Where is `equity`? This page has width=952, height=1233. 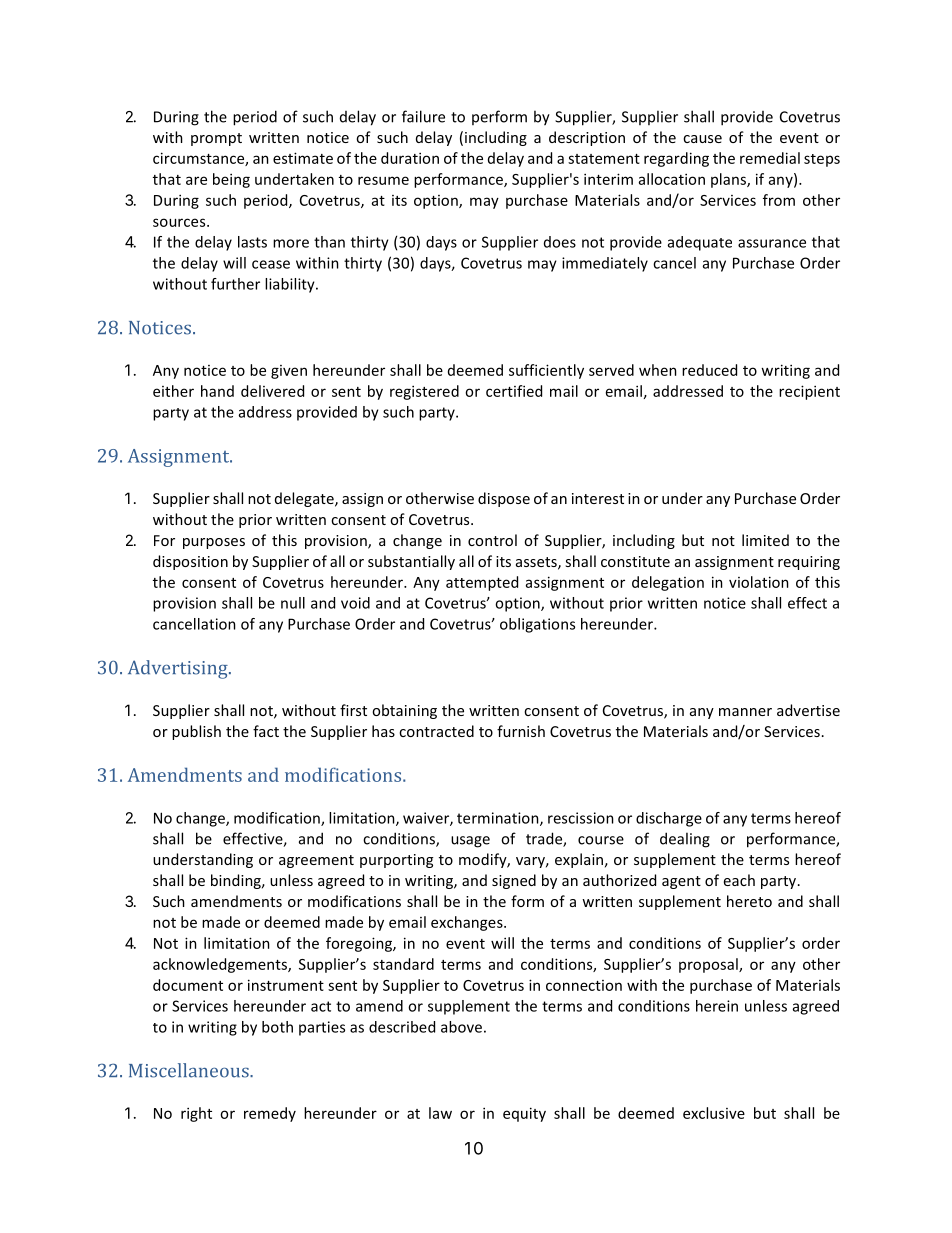
equity is located at coordinates (524, 1114).
